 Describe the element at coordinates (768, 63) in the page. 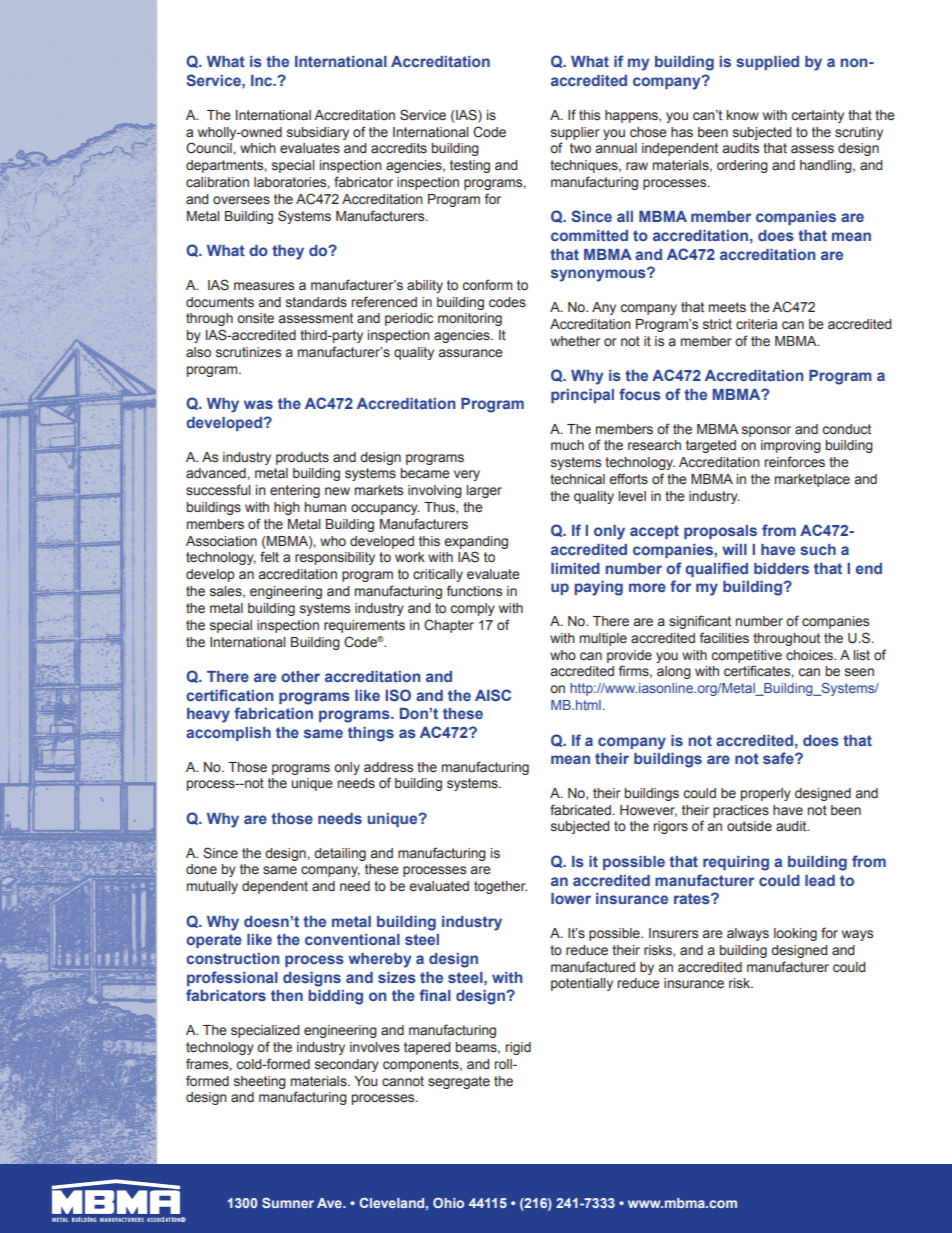

I see `supplied` at that location.
